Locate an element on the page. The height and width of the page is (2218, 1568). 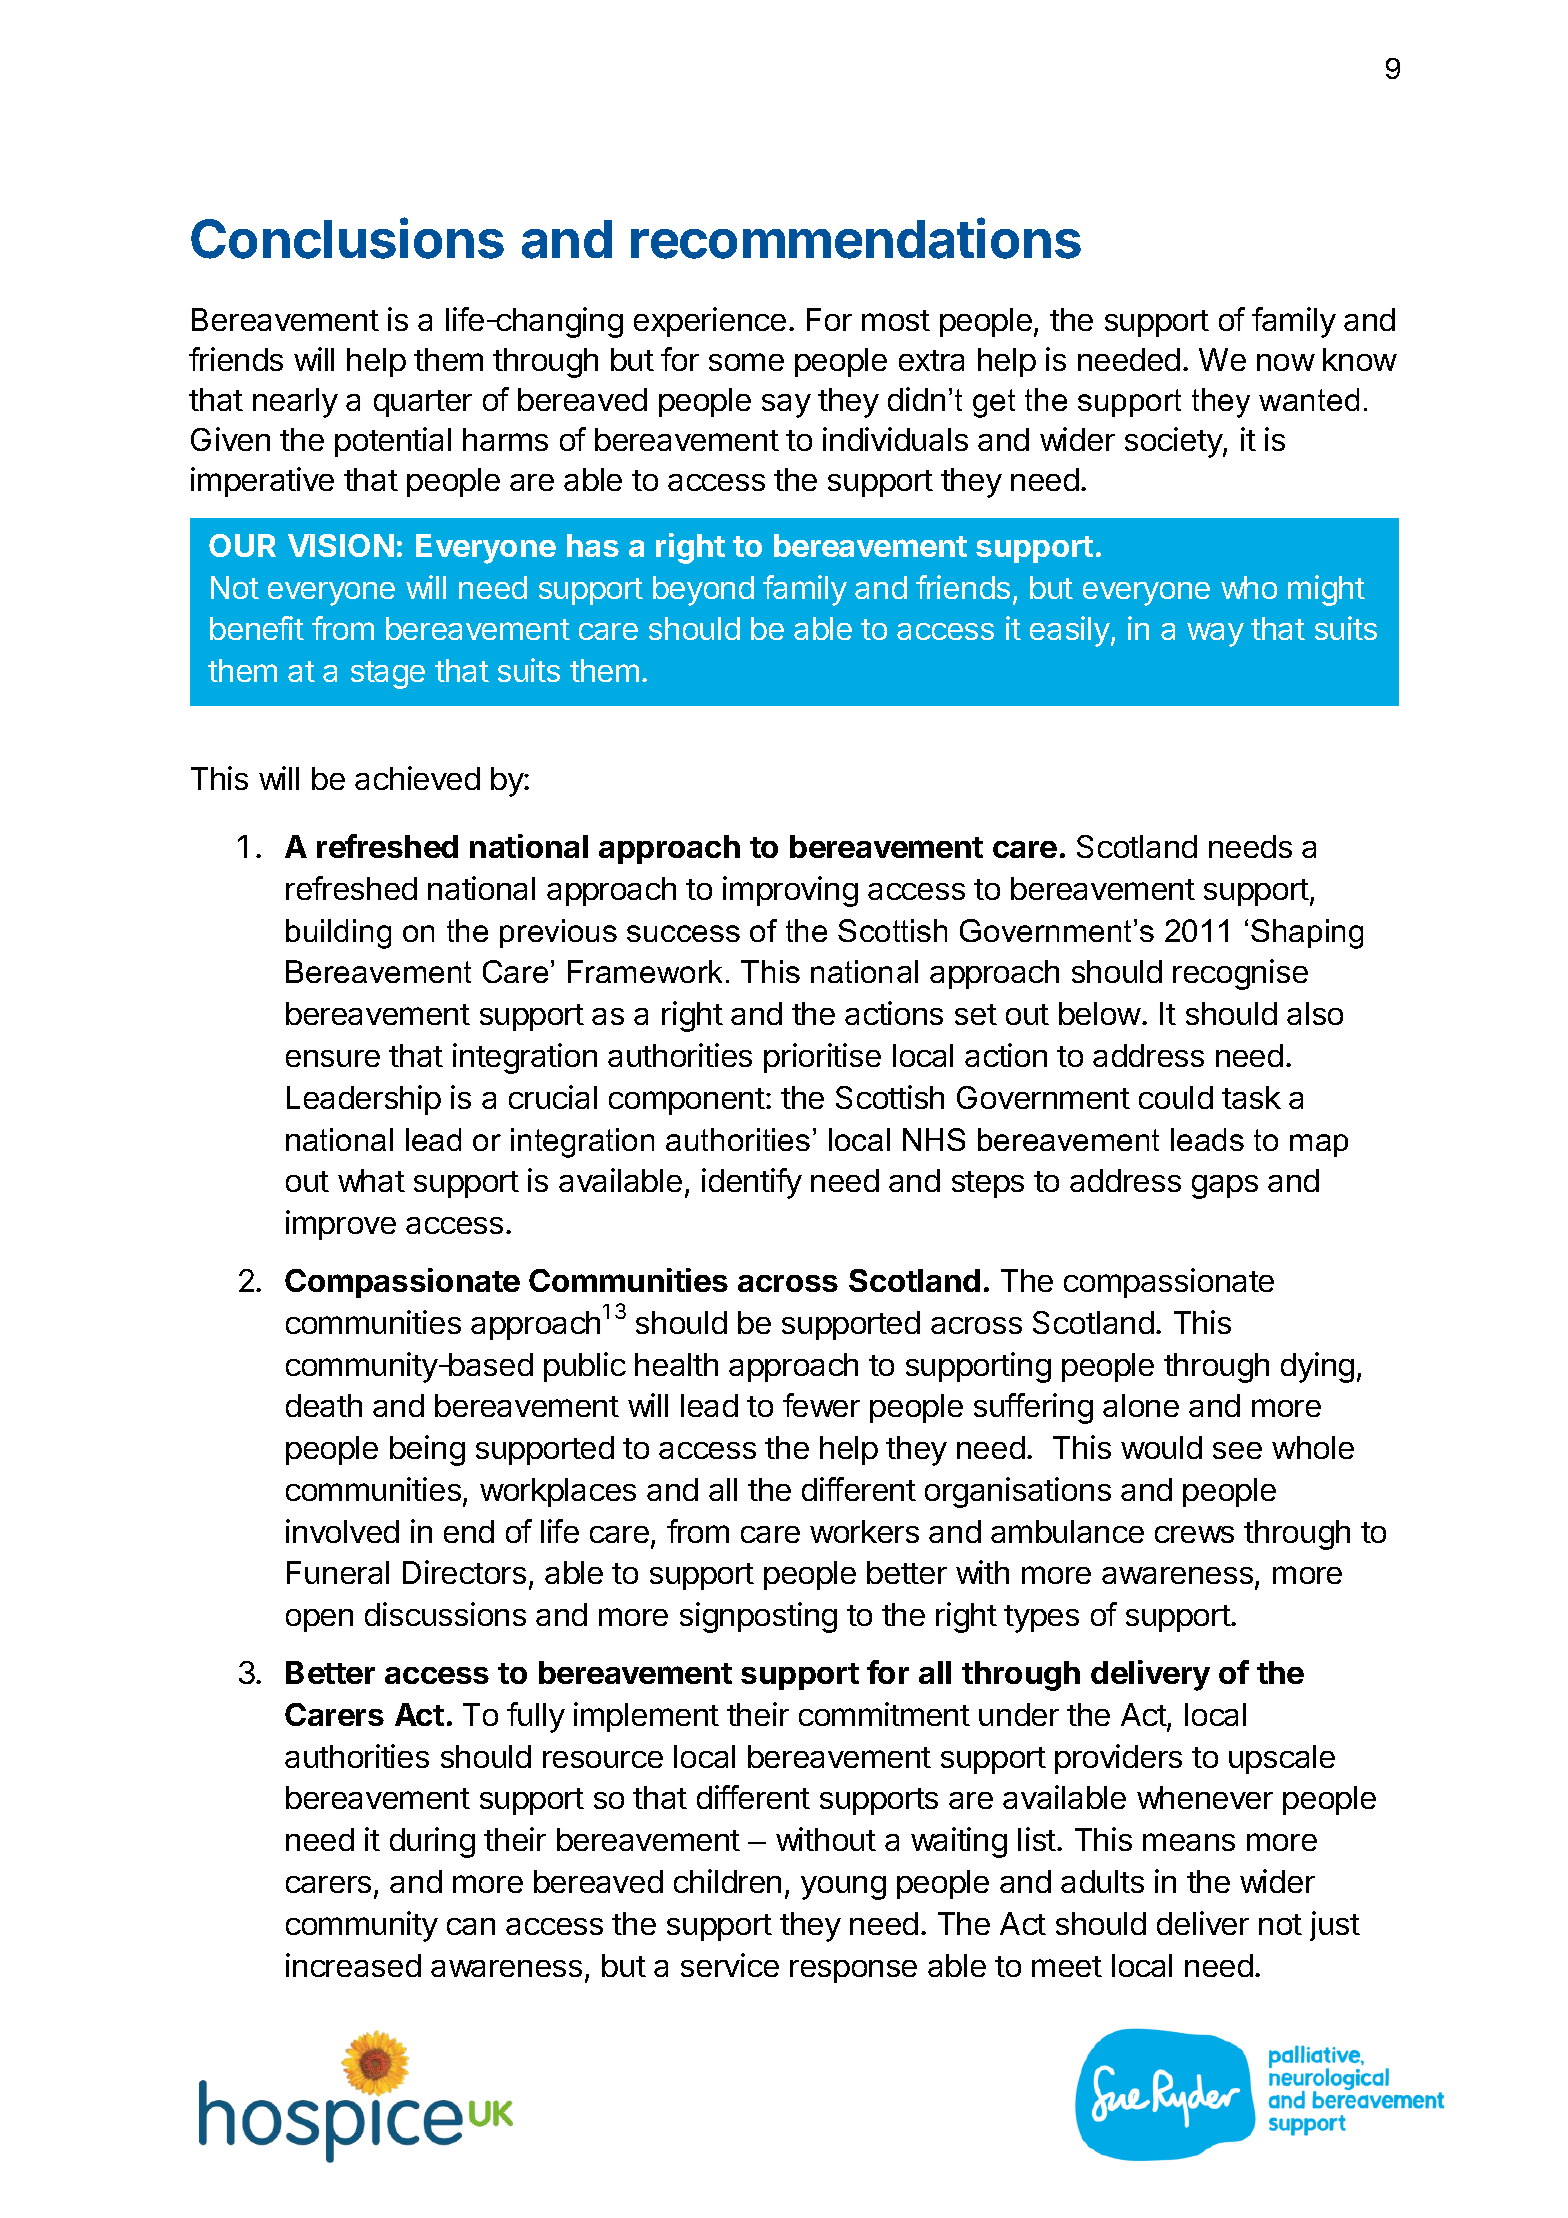
increased is located at coordinates (353, 1965).
